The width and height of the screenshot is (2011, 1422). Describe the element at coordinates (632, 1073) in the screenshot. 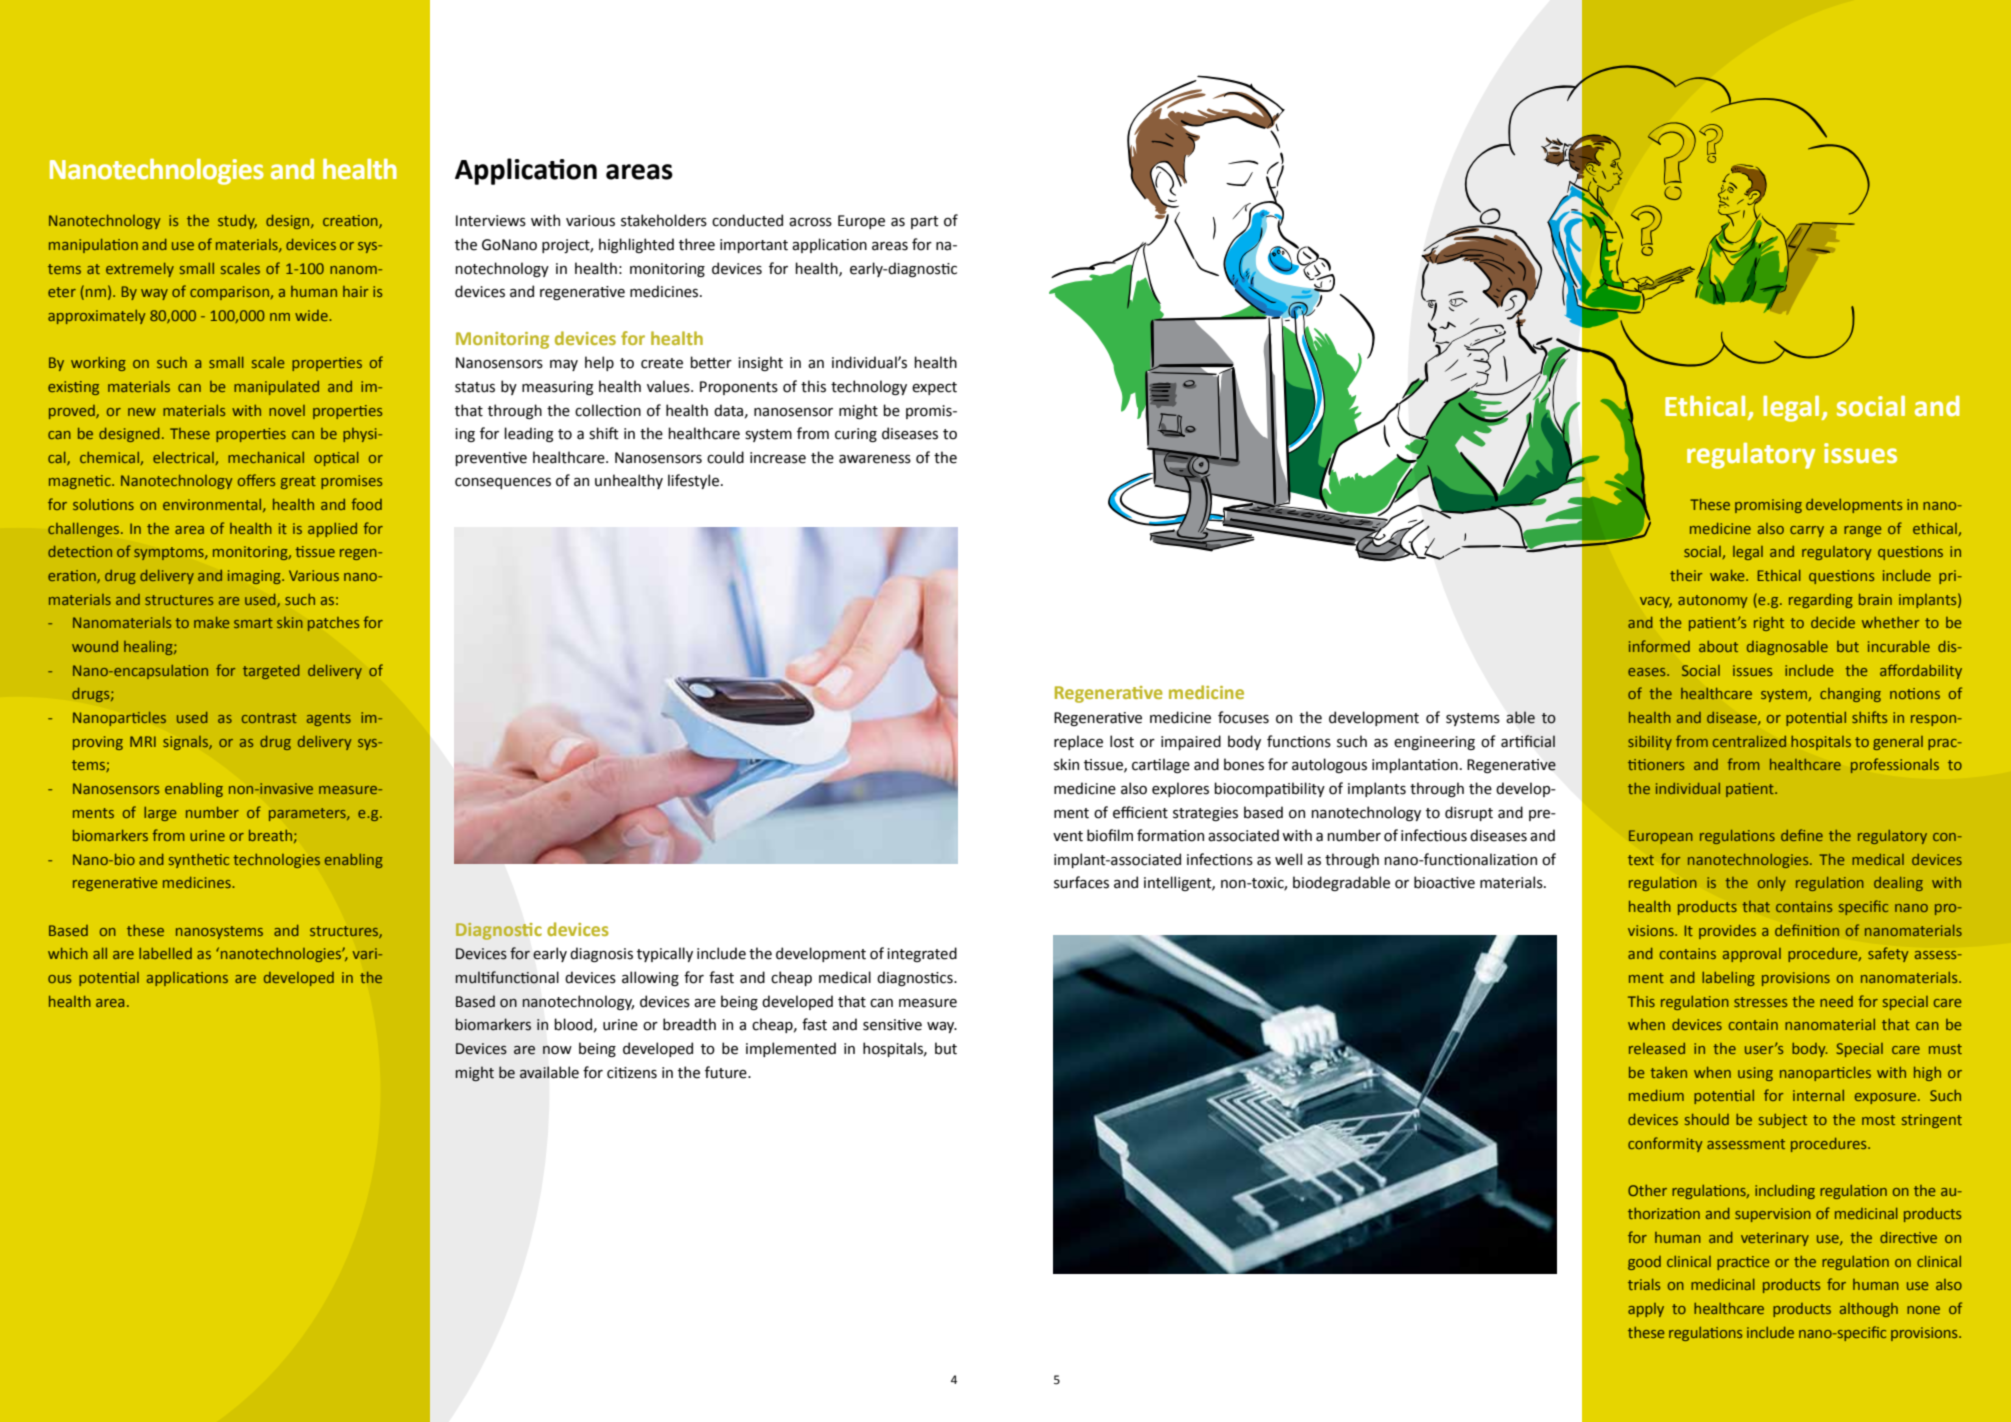

I see `citizens` at that location.
